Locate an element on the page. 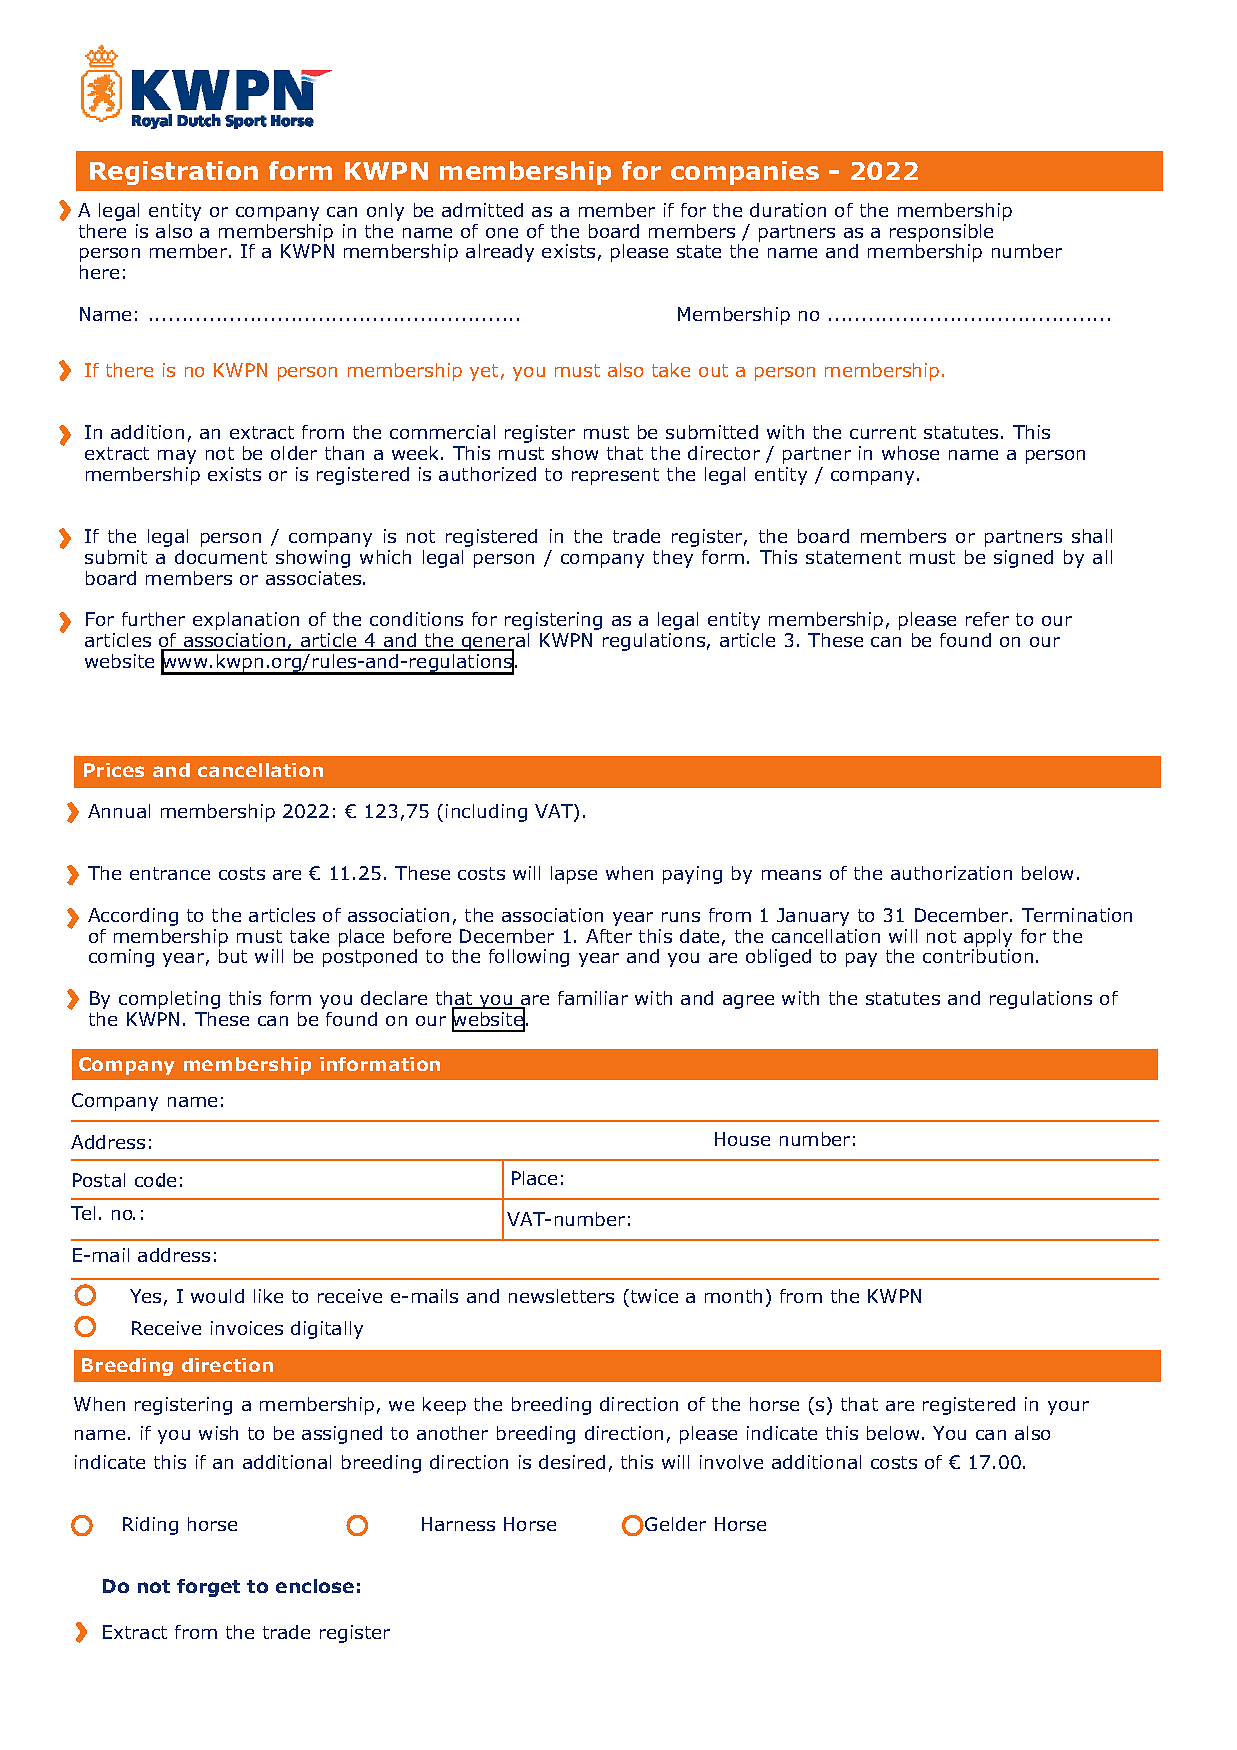  familiar is located at coordinates (593, 998).
